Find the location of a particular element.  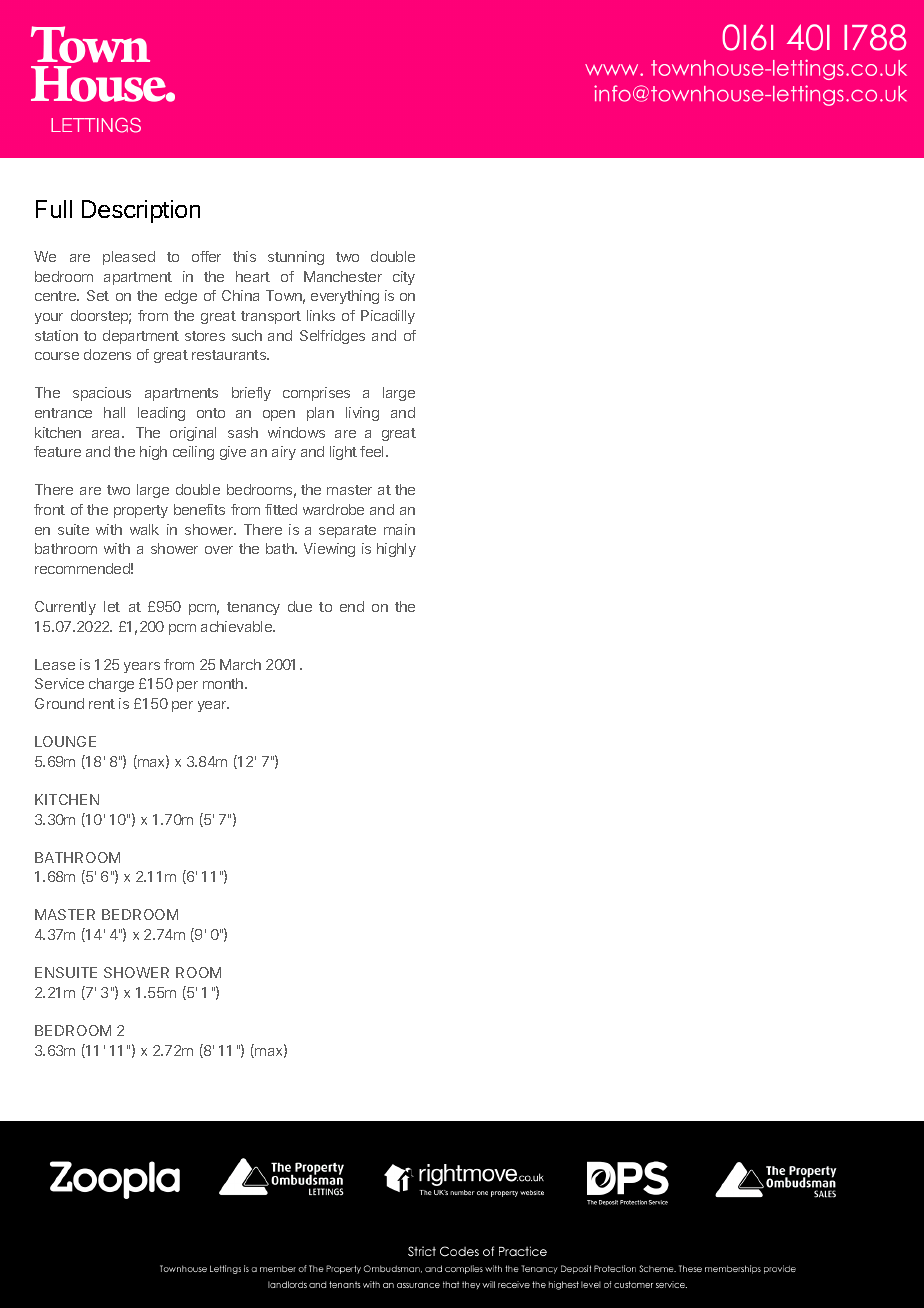

month is located at coordinates (224, 683).
